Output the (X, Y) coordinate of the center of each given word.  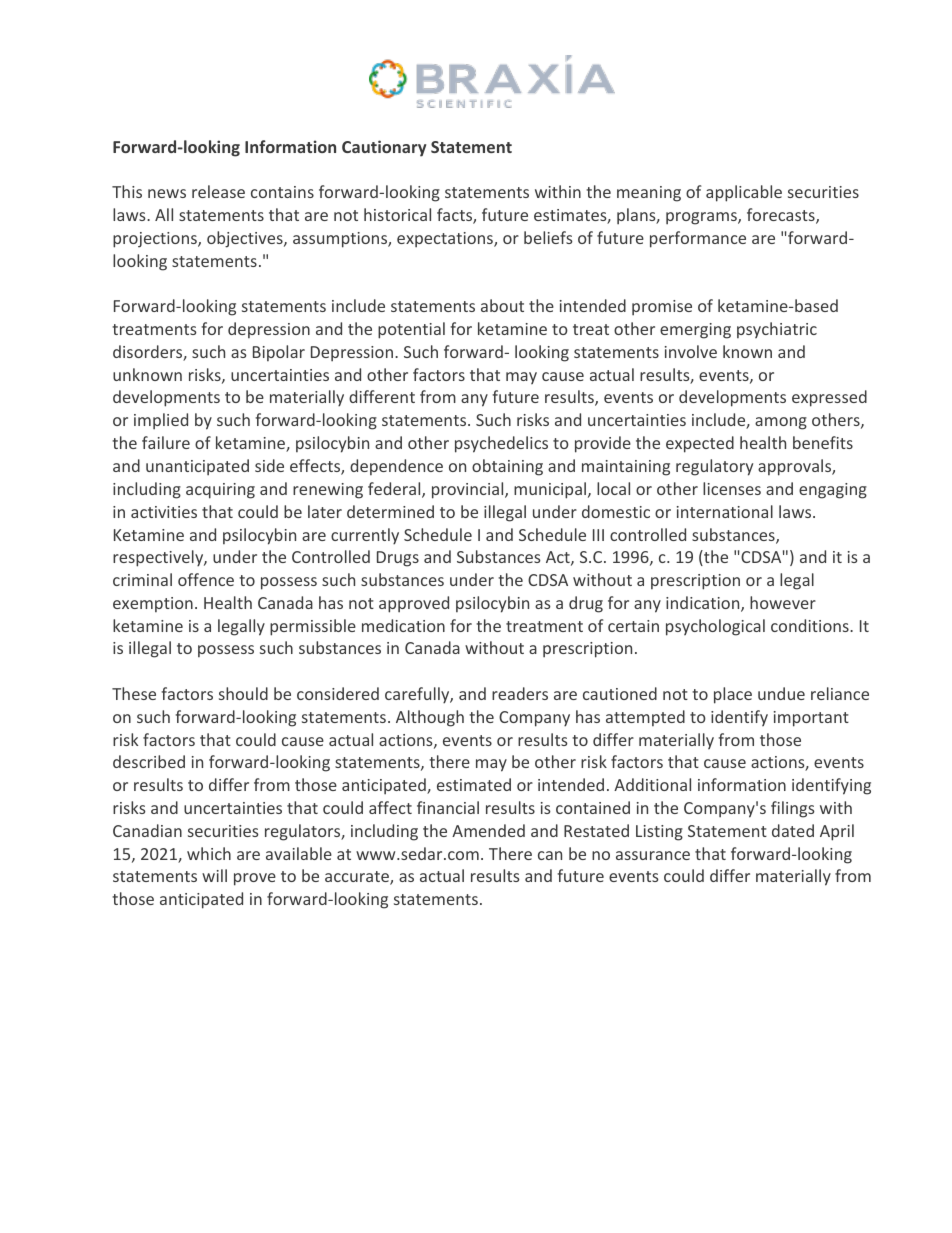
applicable (744, 193)
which (209, 853)
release (218, 191)
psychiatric (777, 330)
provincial (469, 490)
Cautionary (384, 148)
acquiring (220, 491)
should (243, 693)
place (733, 695)
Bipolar (279, 353)
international (725, 511)
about (502, 305)
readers (520, 693)
